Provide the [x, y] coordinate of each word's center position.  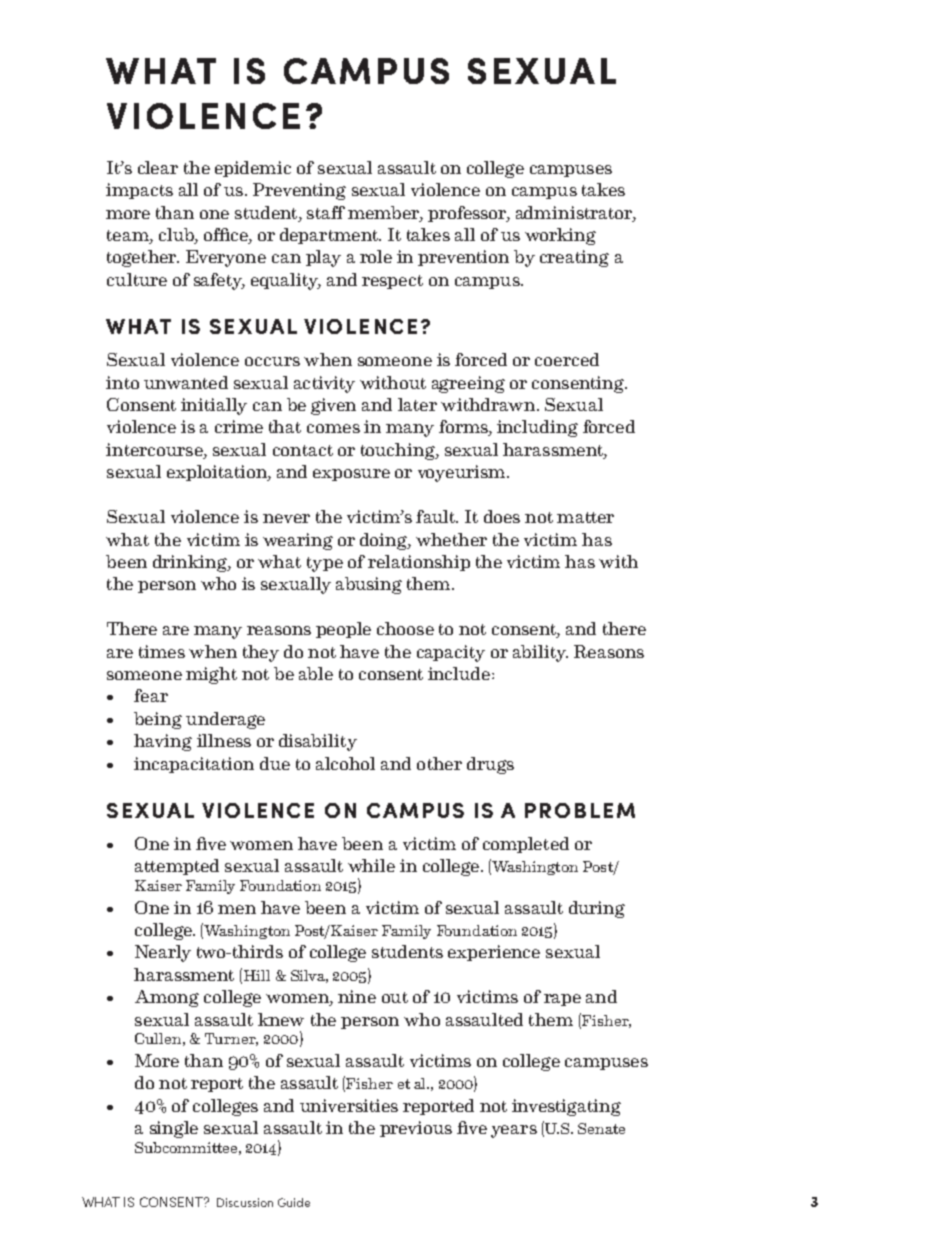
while [371, 865]
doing [384, 541]
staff [326, 212]
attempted [177, 867]
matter [585, 517]
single [174, 1129]
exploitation [218, 473]
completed [526, 845]
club [177, 236]
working [560, 236]
